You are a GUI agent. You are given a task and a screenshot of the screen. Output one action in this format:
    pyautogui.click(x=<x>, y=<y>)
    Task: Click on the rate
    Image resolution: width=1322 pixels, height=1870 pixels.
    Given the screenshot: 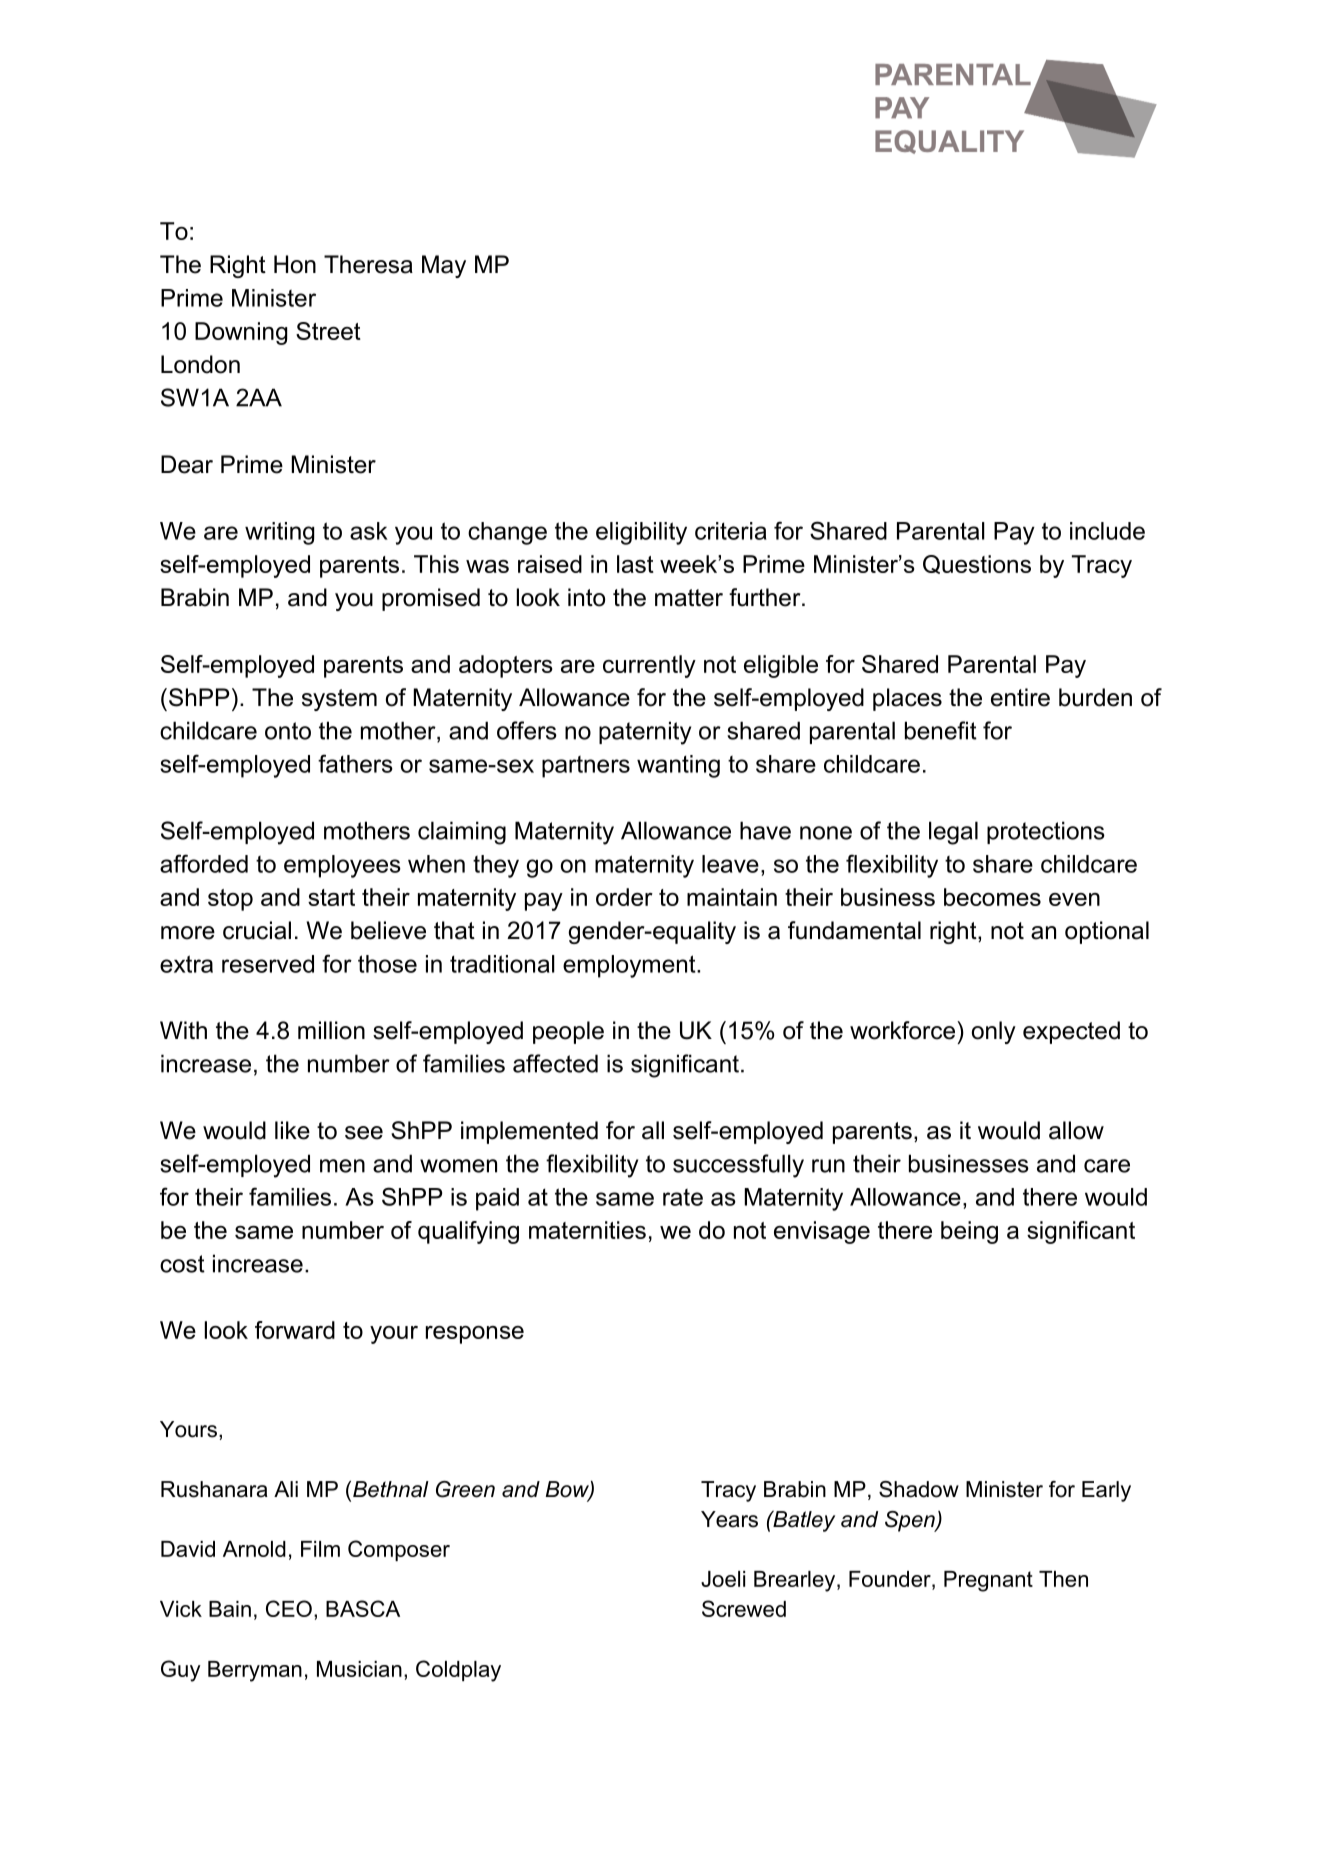 What is the action you would take?
    pyautogui.click(x=683, y=1197)
